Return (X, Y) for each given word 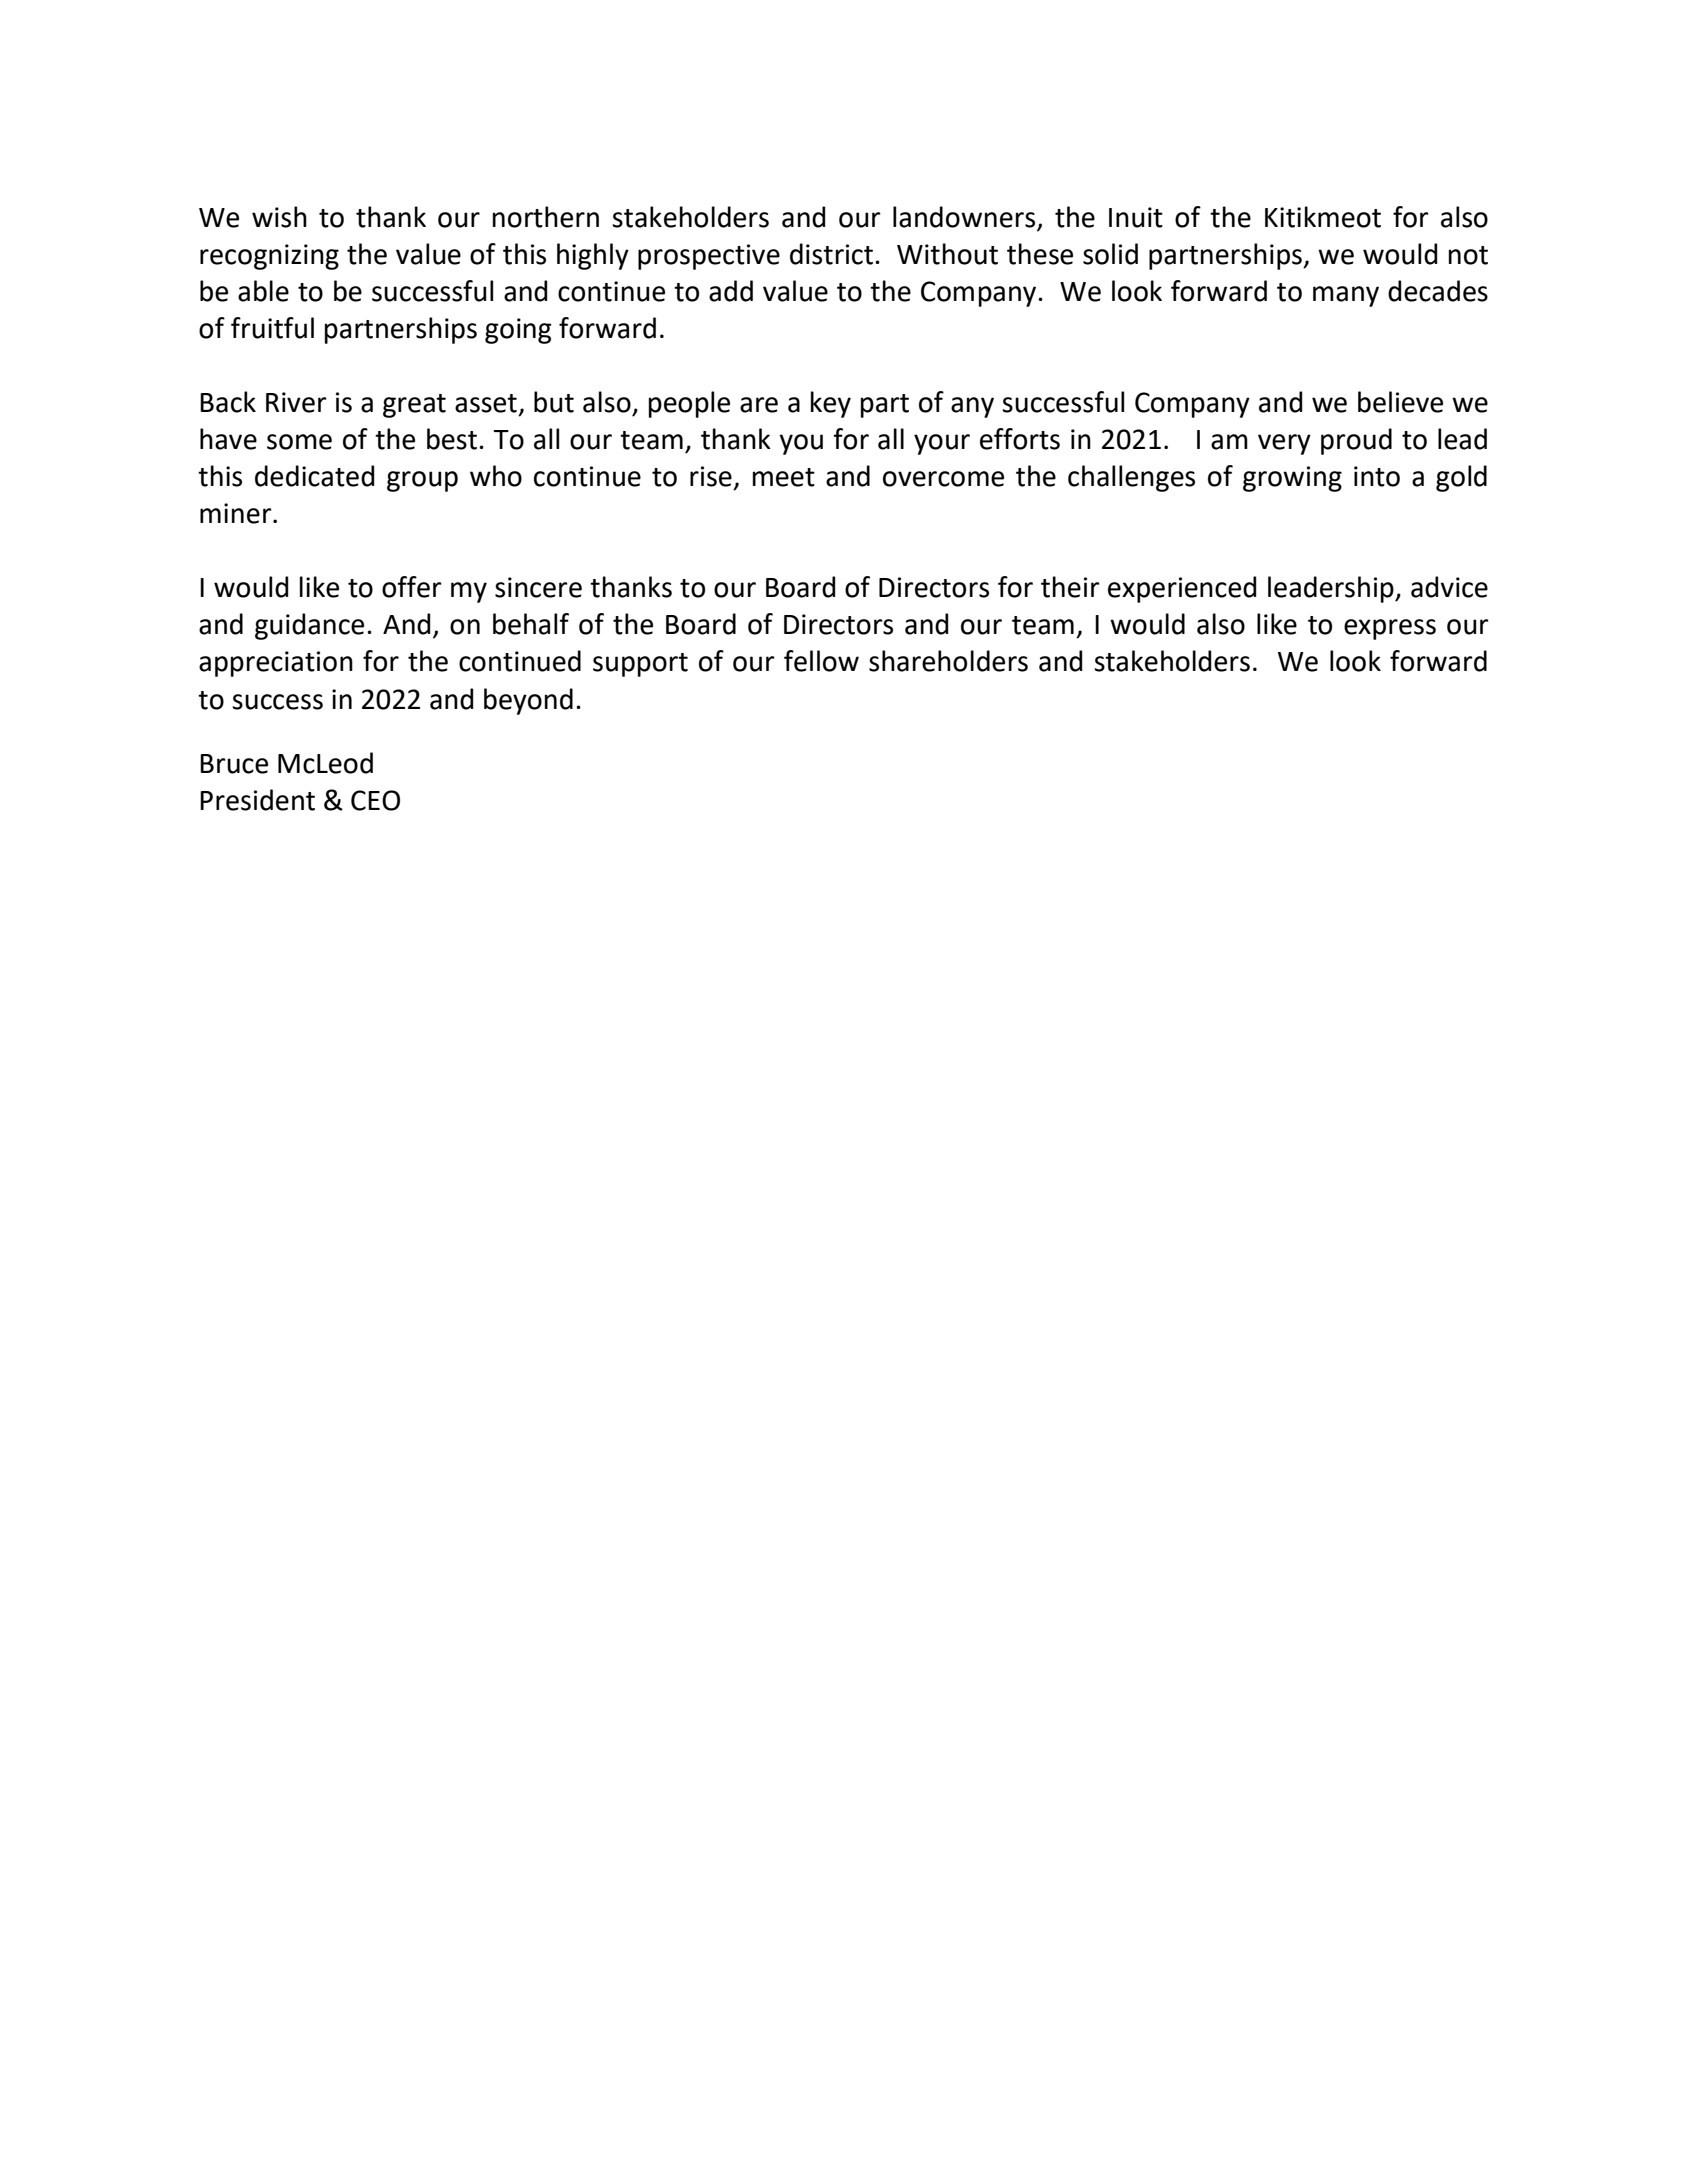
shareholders (948, 661)
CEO (375, 800)
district (831, 254)
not (1468, 255)
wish (279, 217)
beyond (528, 701)
